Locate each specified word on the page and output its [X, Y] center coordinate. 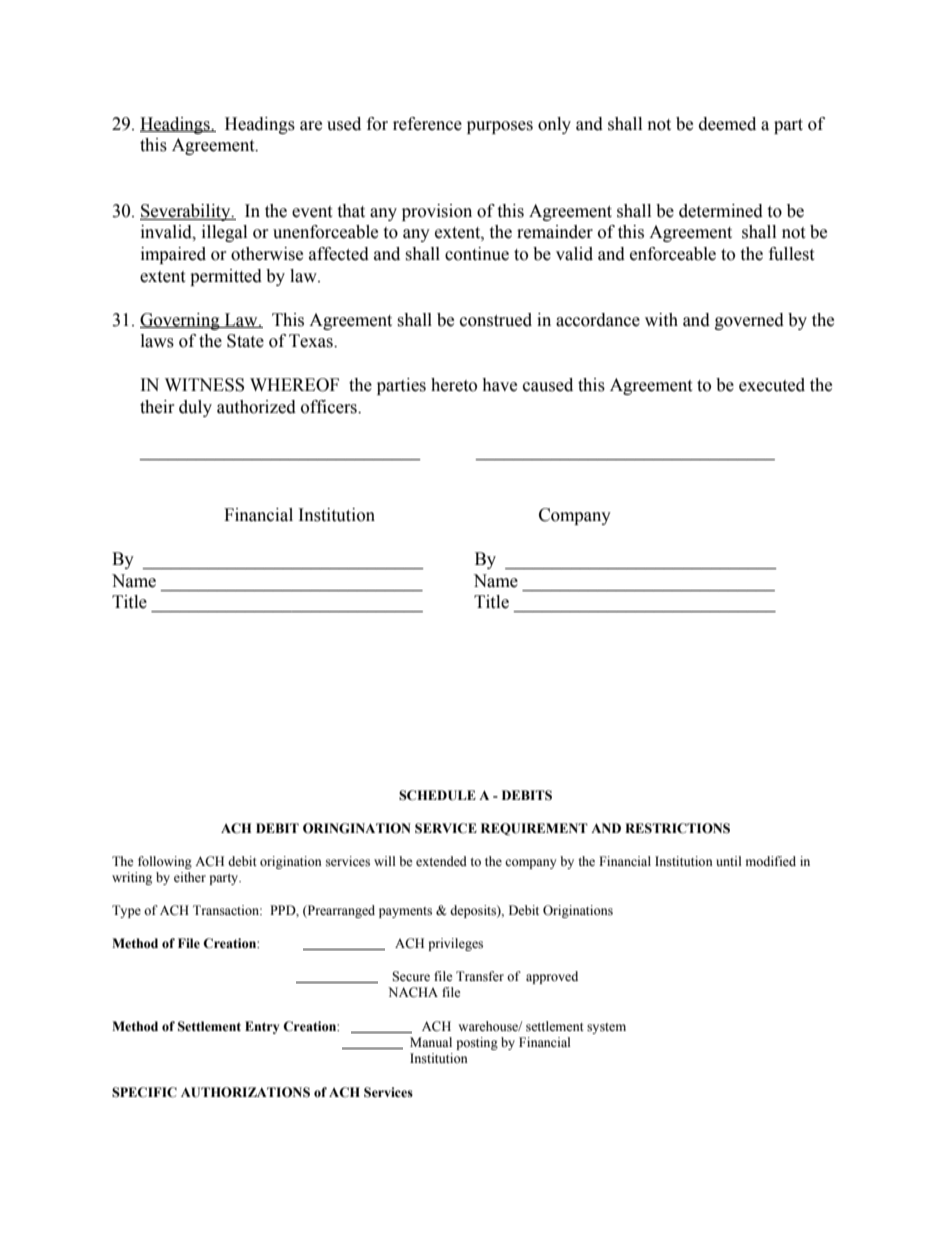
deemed [727, 124]
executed [772, 385]
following [165, 862]
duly [195, 408]
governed [749, 321]
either [190, 877]
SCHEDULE [437, 795]
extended [441, 861]
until [729, 861]
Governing [181, 321]
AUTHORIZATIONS [245, 1092]
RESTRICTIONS [677, 828]
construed [496, 320]
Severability [186, 212]
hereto [454, 385]
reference [427, 124]
